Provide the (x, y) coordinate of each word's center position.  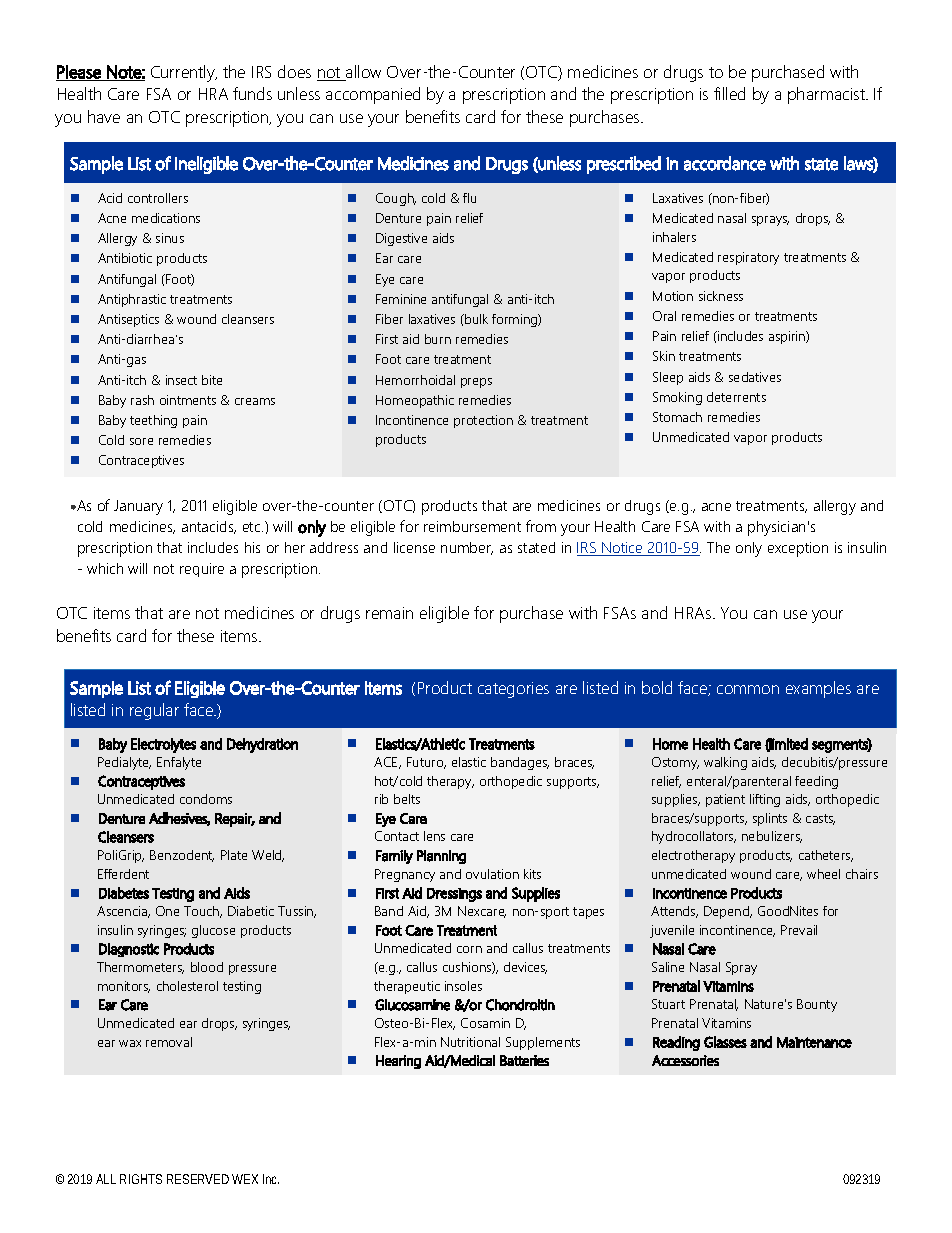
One (167, 911)
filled (729, 93)
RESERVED (198, 1179)
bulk (475, 319)
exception (798, 549)
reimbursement (472, 526)
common (748, 689)
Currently (184, 73)
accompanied (373, 95)
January (138, 507)
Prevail (799, 930)
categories (513, 690)
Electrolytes (163, 745)
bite (212, 380)
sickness (721, 296)
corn (469, 949)
